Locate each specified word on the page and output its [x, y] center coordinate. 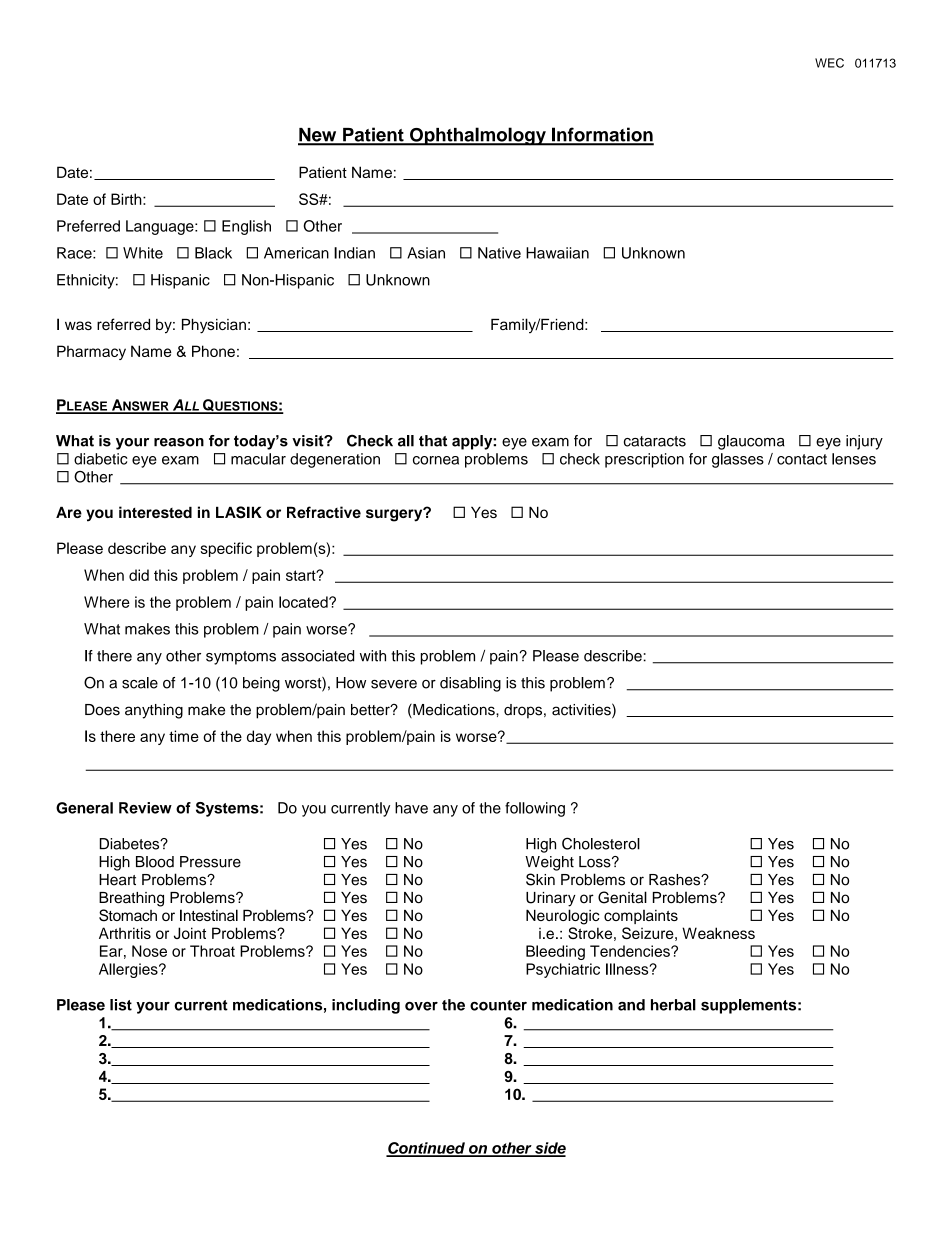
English [246, 227]
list [121, 1005]
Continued [426, 1149]
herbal [673, 1005]
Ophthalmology [478, 136]
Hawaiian [557, 253]
